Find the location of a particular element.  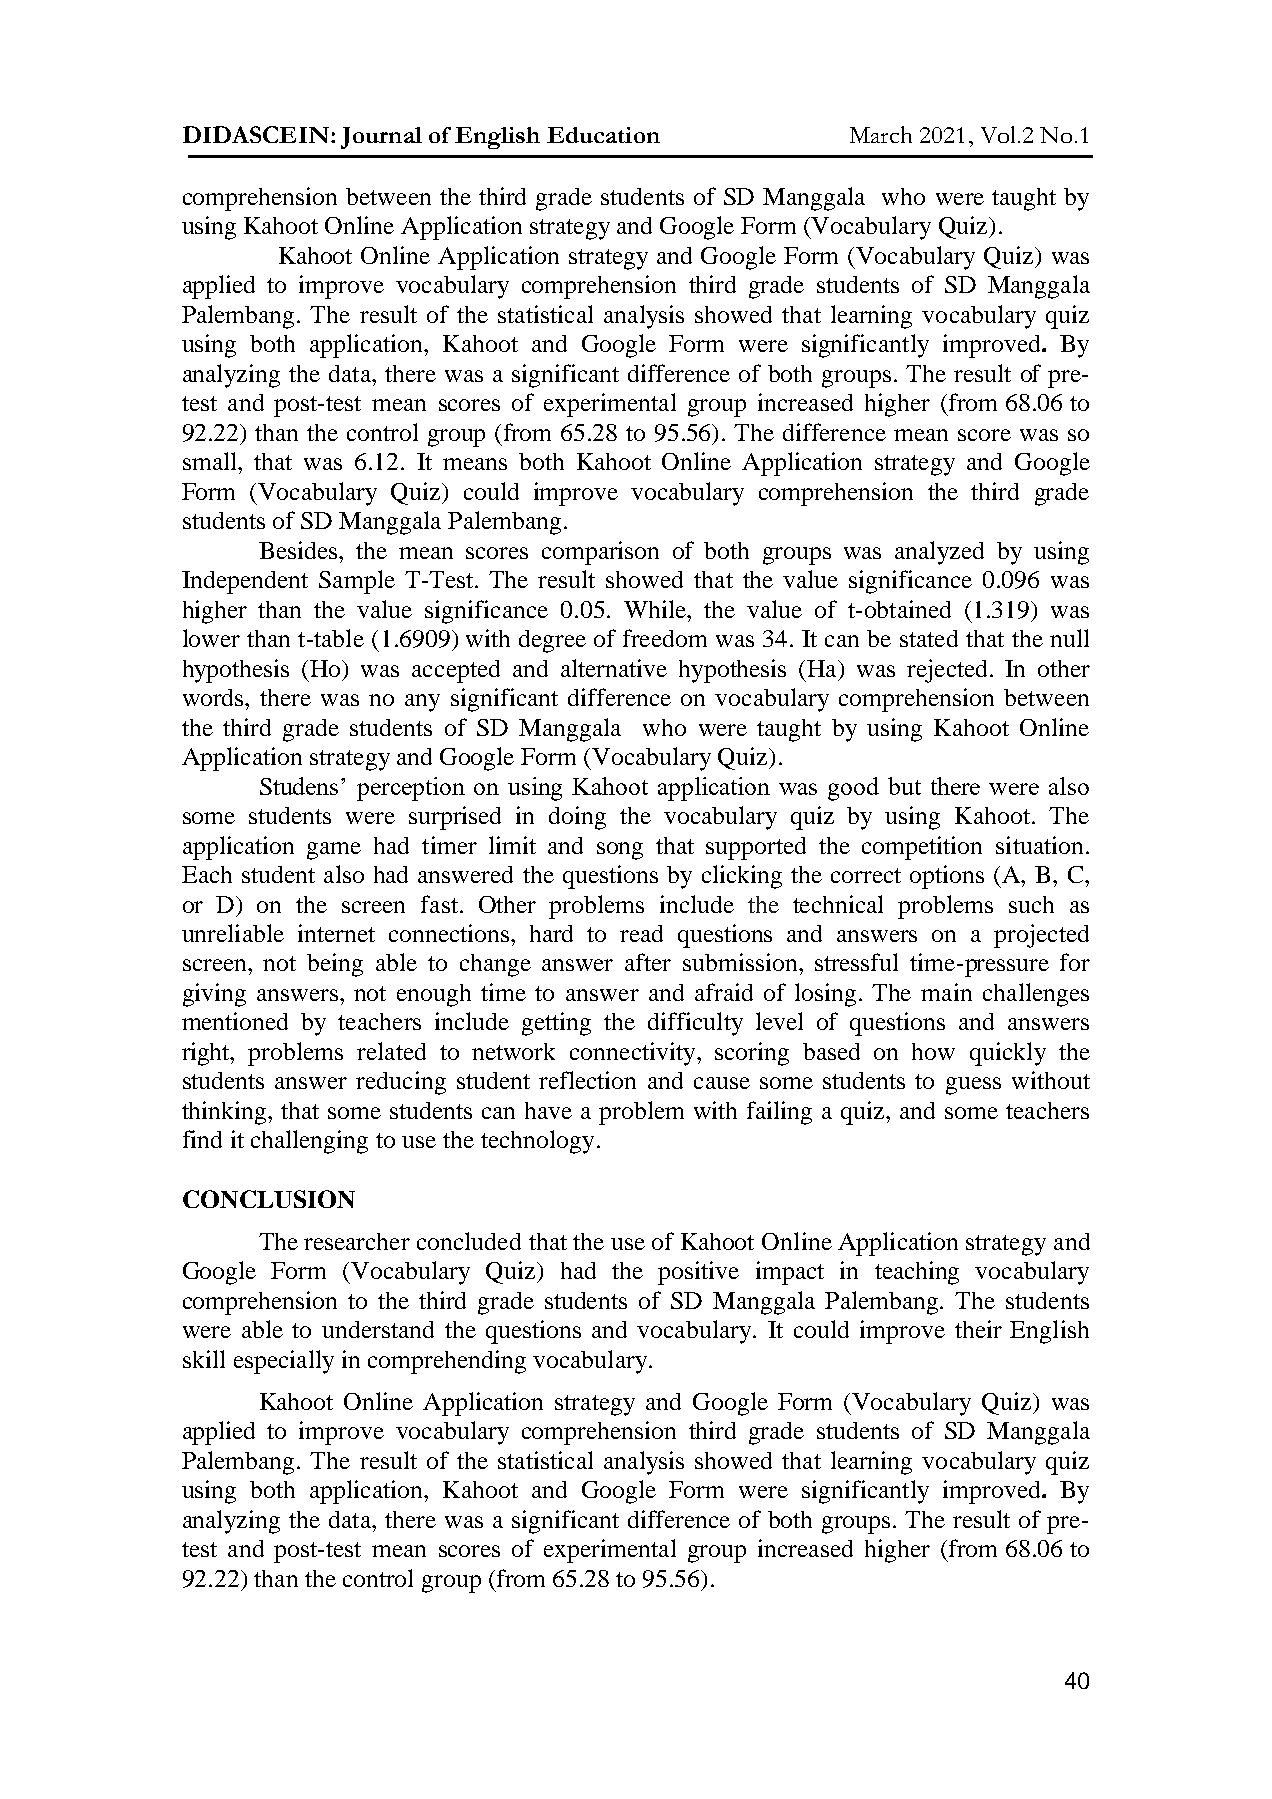

Journal is located at coordinates (381, 138).
